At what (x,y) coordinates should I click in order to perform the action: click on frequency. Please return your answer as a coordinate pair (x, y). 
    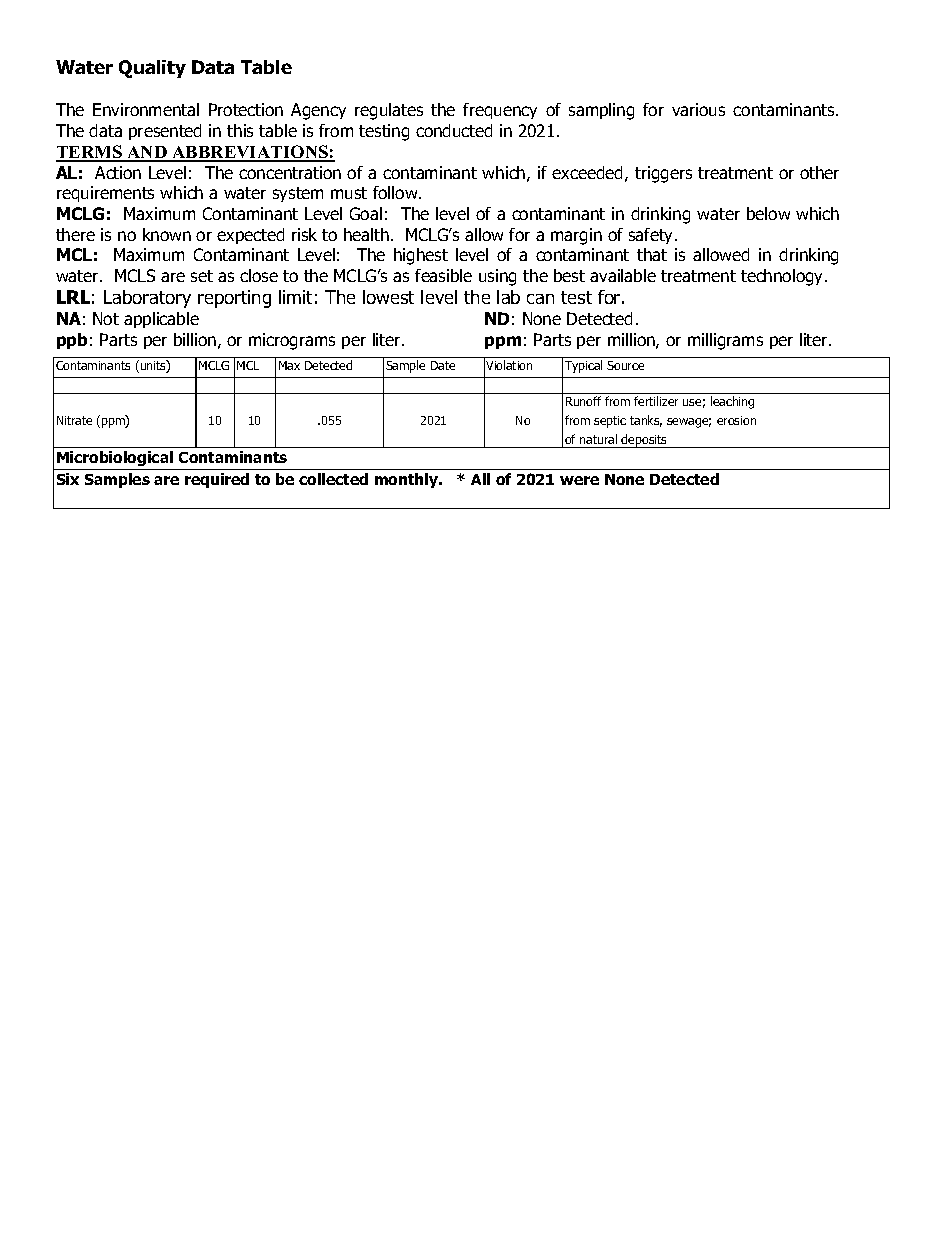
    Looking at the image, I should click on (500, 111).
